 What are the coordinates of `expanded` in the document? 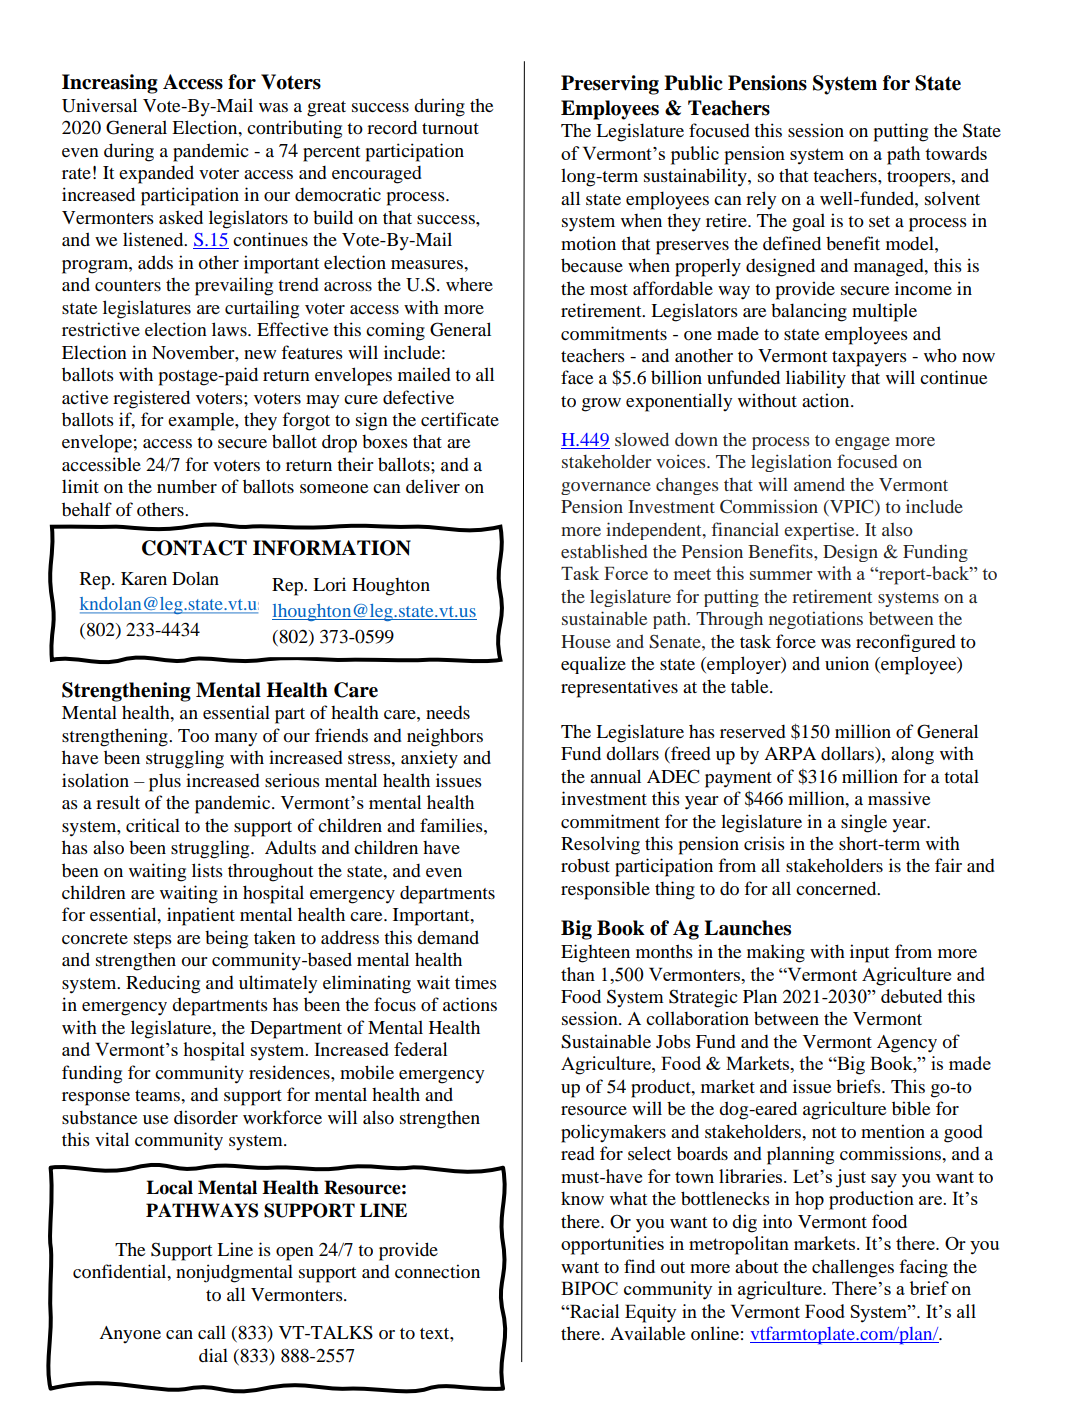 It's located at (156, 174).
